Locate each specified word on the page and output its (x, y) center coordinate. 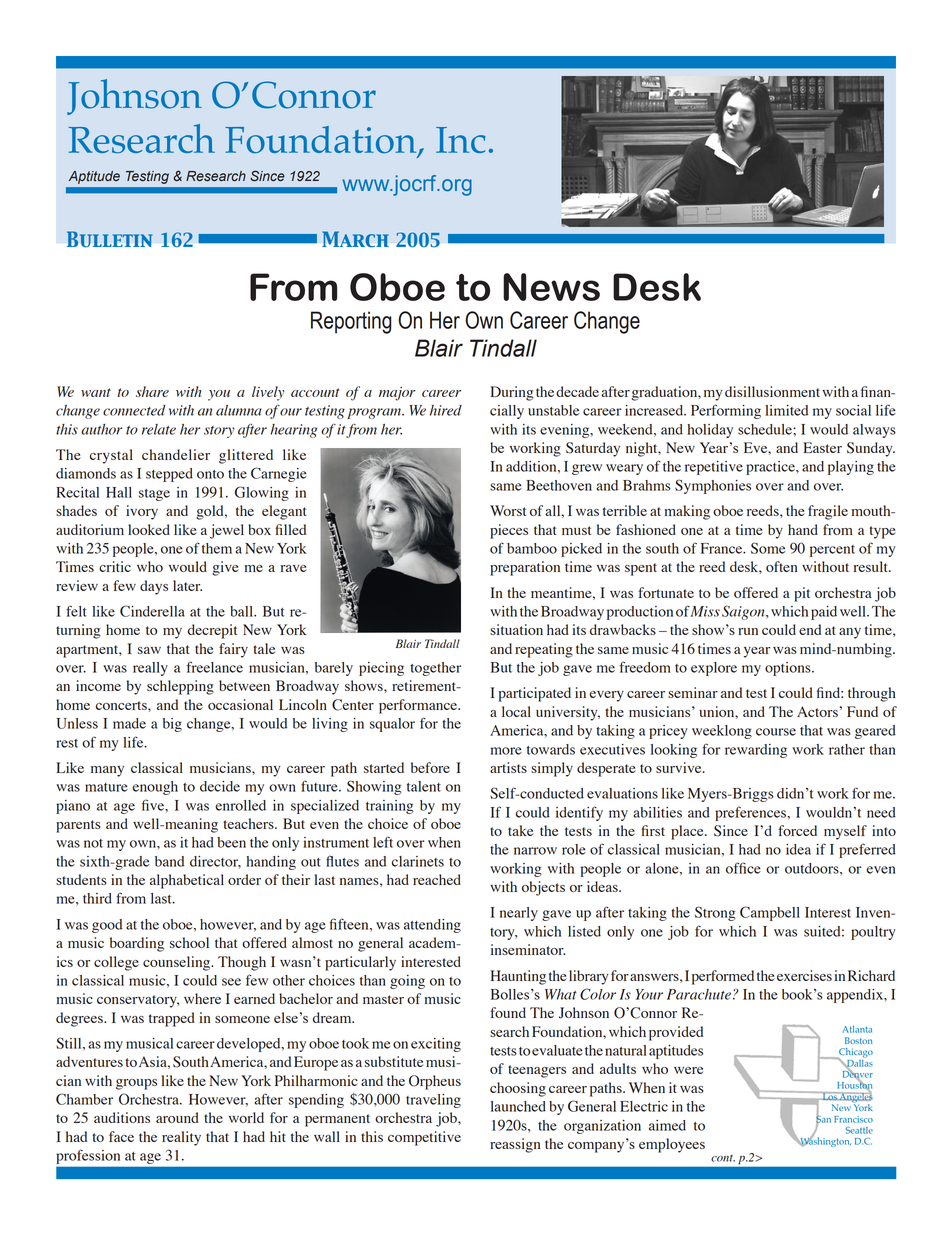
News (551, 287)
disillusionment (772, 391)
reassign (515, 1145)
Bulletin (110, 239)
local (516, 711)
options (789, 669)
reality (181, 1138)
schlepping (180, 687)
